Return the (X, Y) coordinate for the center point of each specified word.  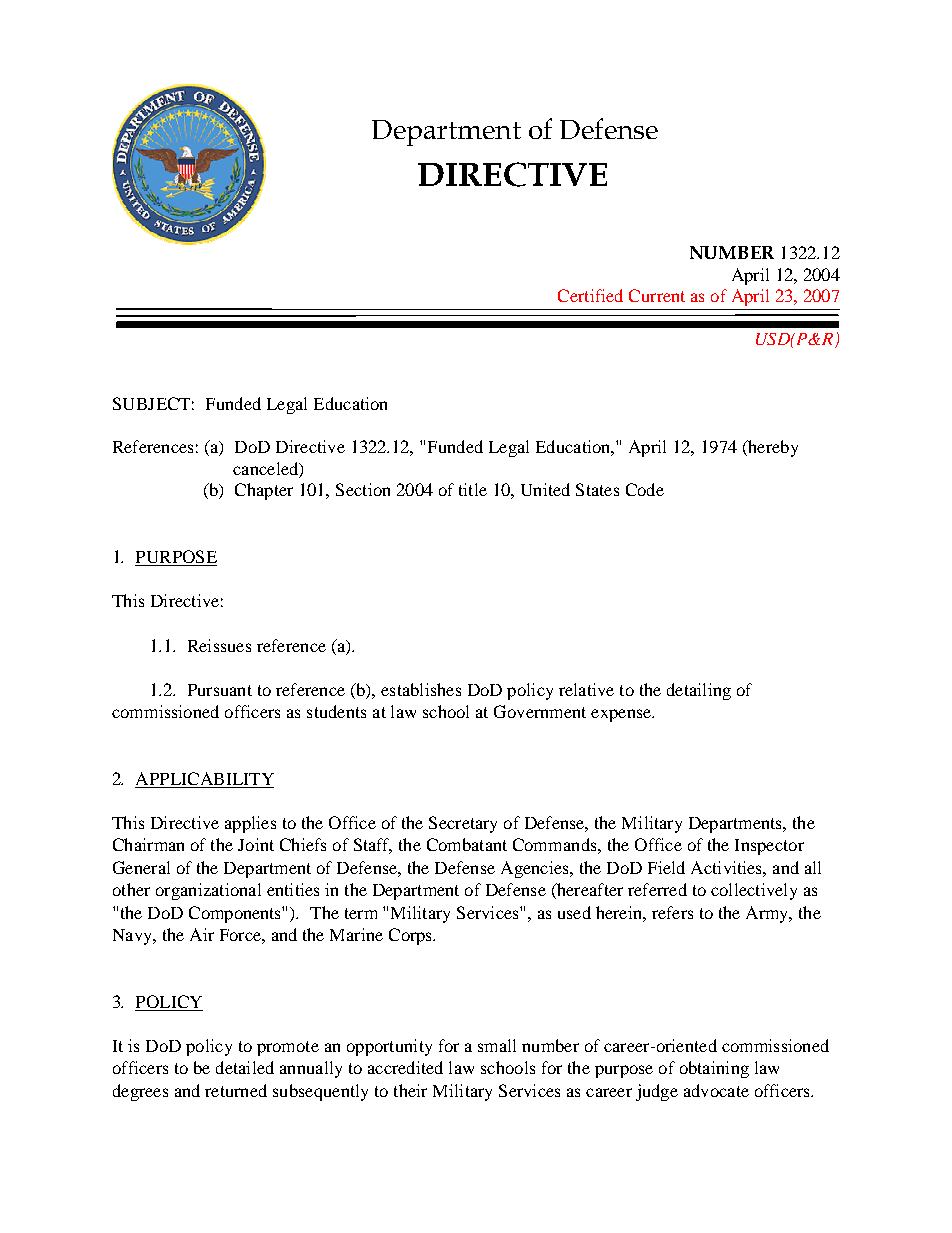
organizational (208, 891)
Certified (590, 295)
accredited (405, 1067)
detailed (245, 1067)
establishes (421, 689)
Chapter (264, 491)
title (473, 489)
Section (363, 489)
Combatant (467, 844)
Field (666, 867)
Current (657, 295)
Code (645, 489)
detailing (699, 691)
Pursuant (220, 690)
